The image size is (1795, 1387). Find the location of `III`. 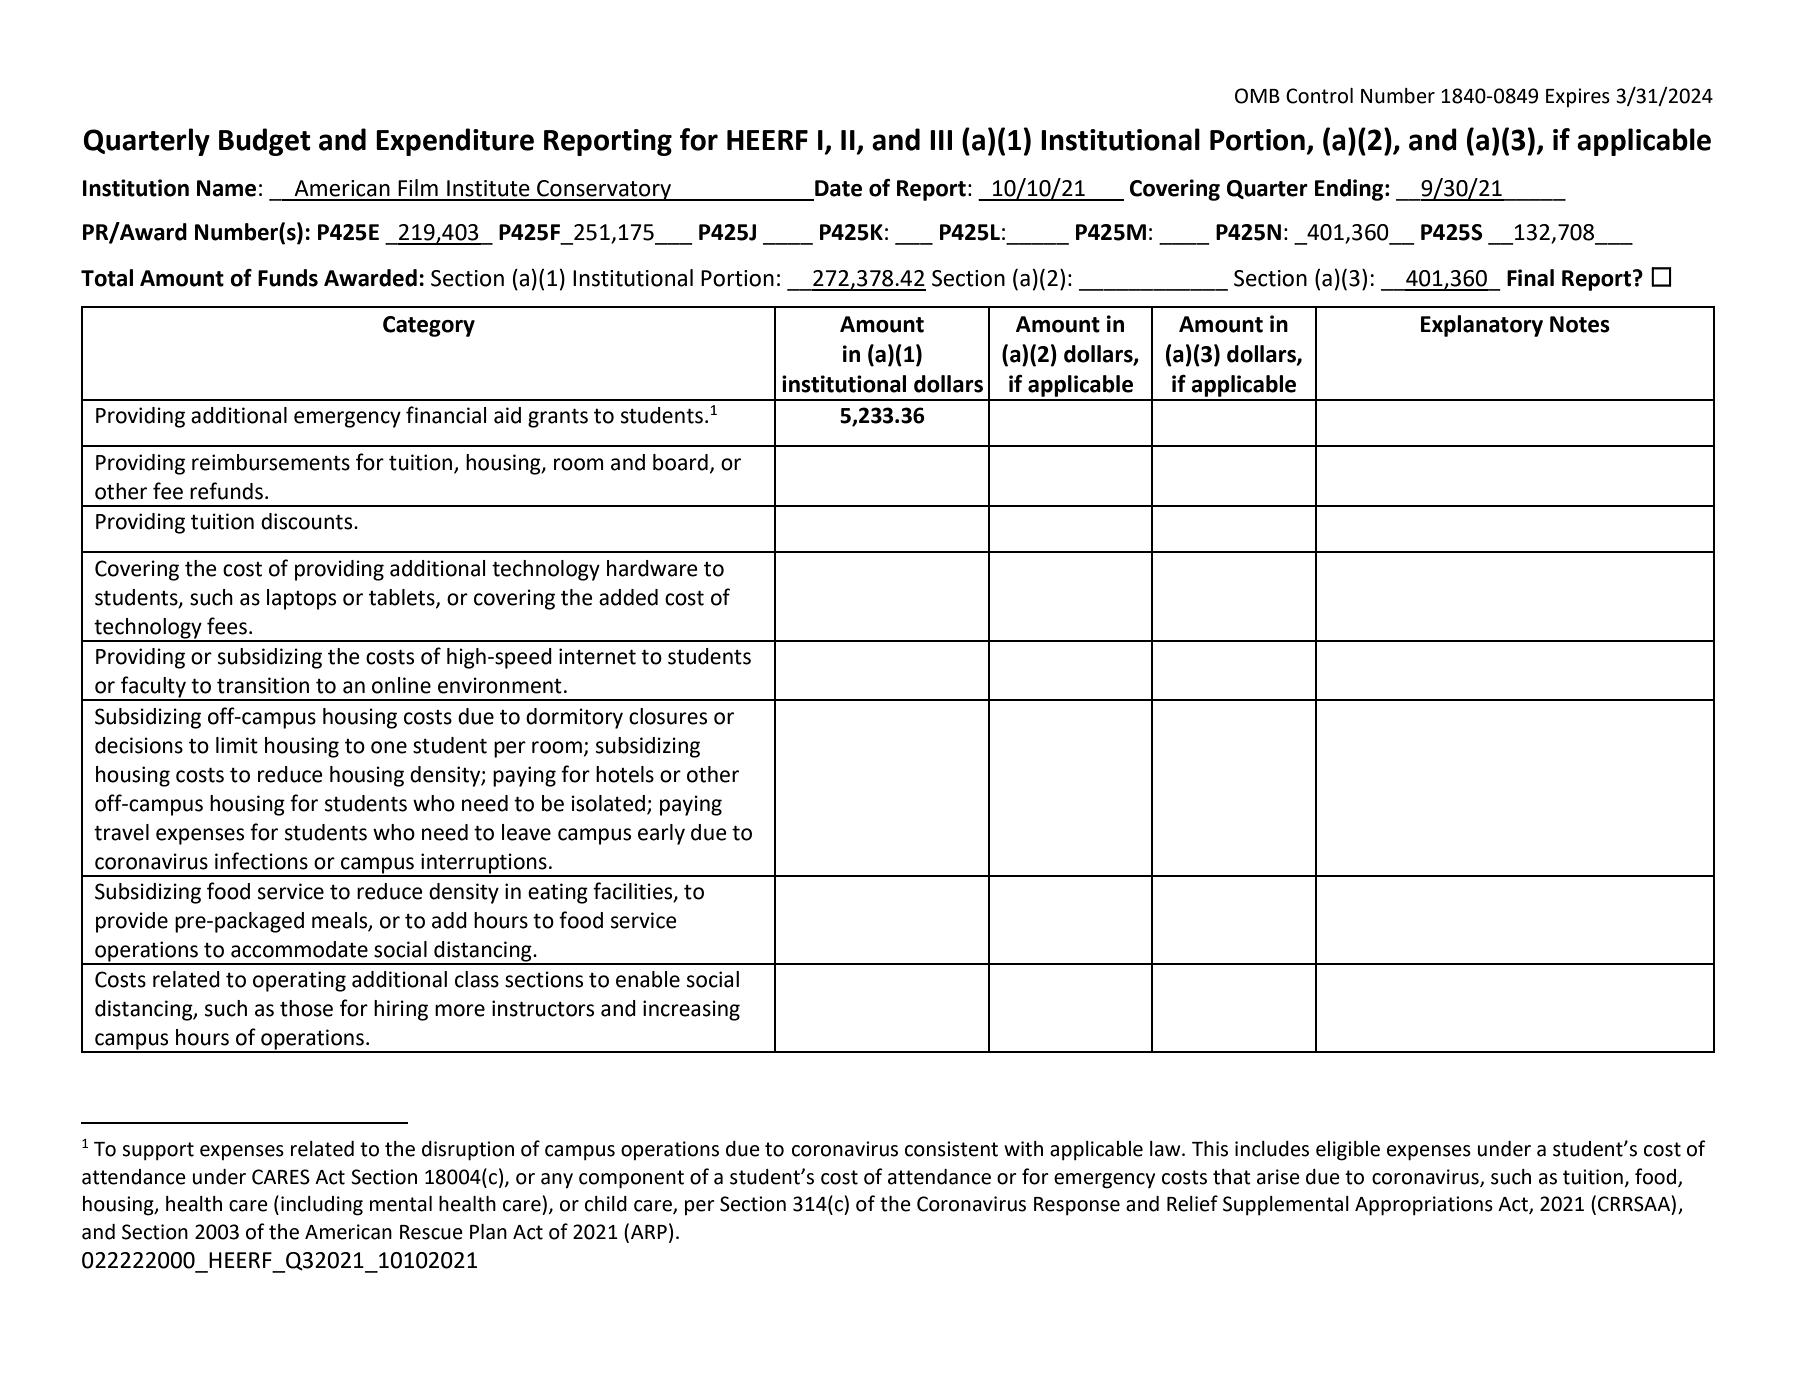

III is located at coordinates (941, 140).
